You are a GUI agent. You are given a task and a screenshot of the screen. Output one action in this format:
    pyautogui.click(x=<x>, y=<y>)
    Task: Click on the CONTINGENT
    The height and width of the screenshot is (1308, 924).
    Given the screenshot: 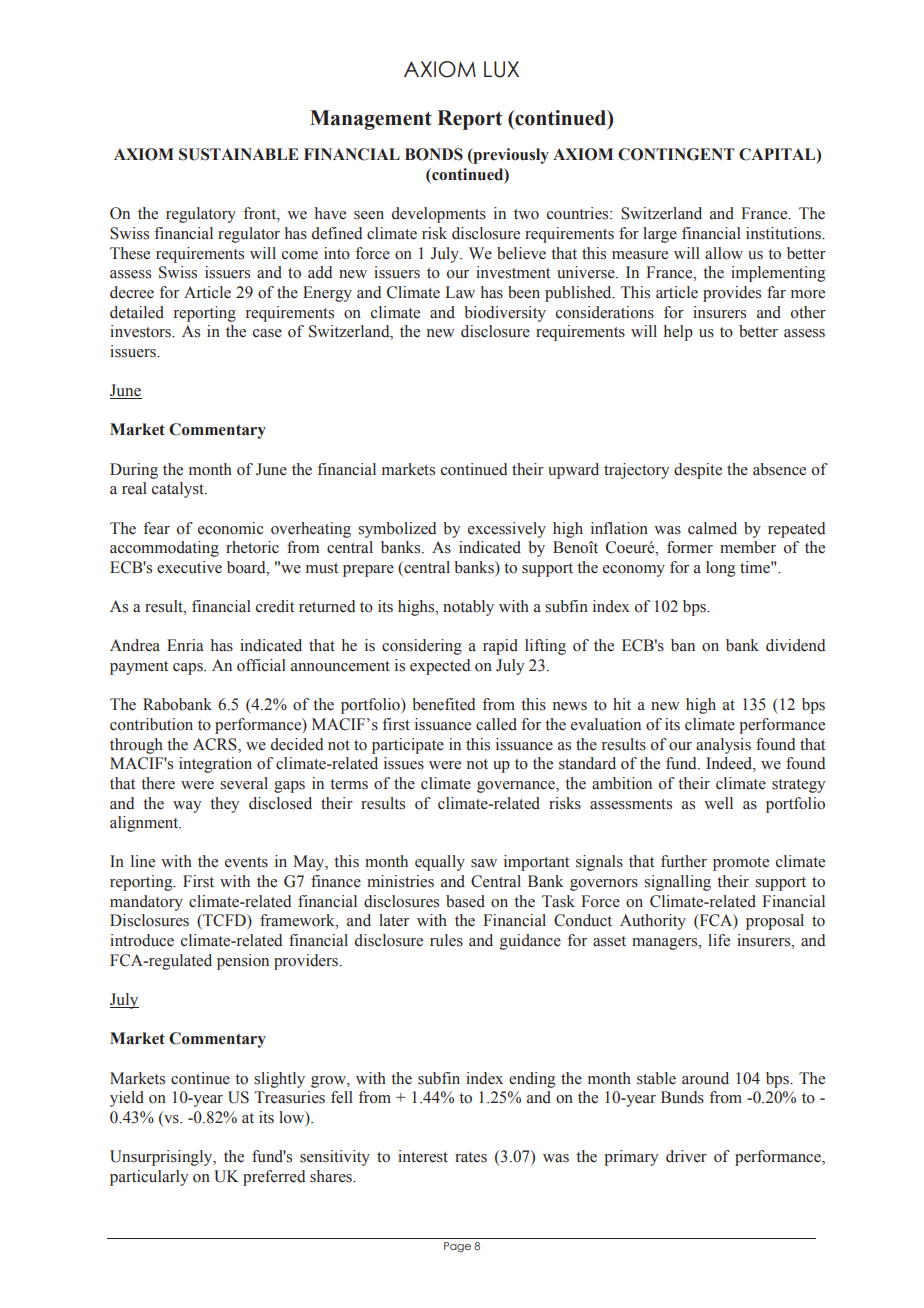 What is the action you would take?
    pyautogui.click(x=676, y=154)
